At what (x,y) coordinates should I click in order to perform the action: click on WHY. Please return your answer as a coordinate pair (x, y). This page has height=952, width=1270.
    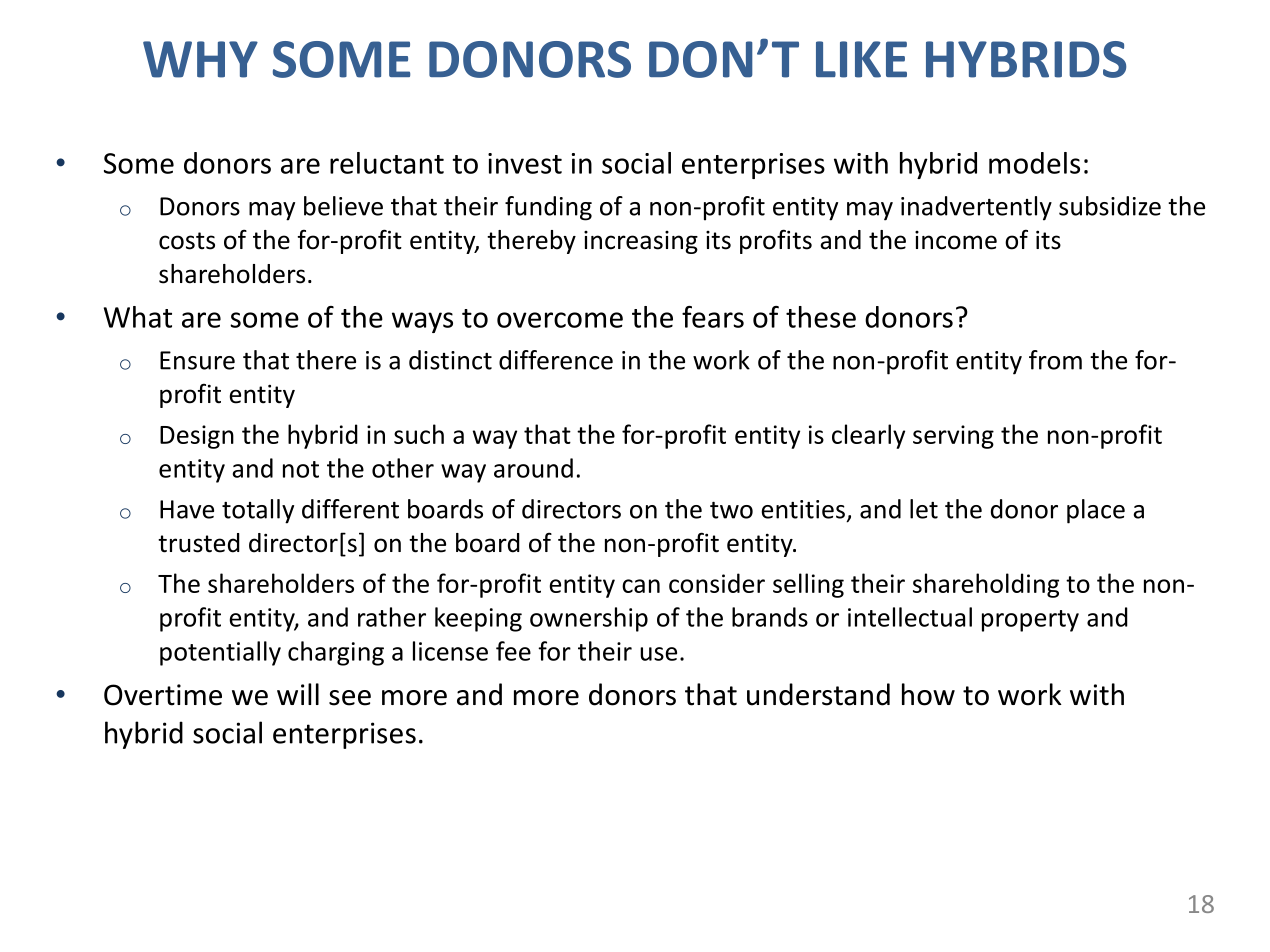
    Looking at the image, I should click on (200, 59).
